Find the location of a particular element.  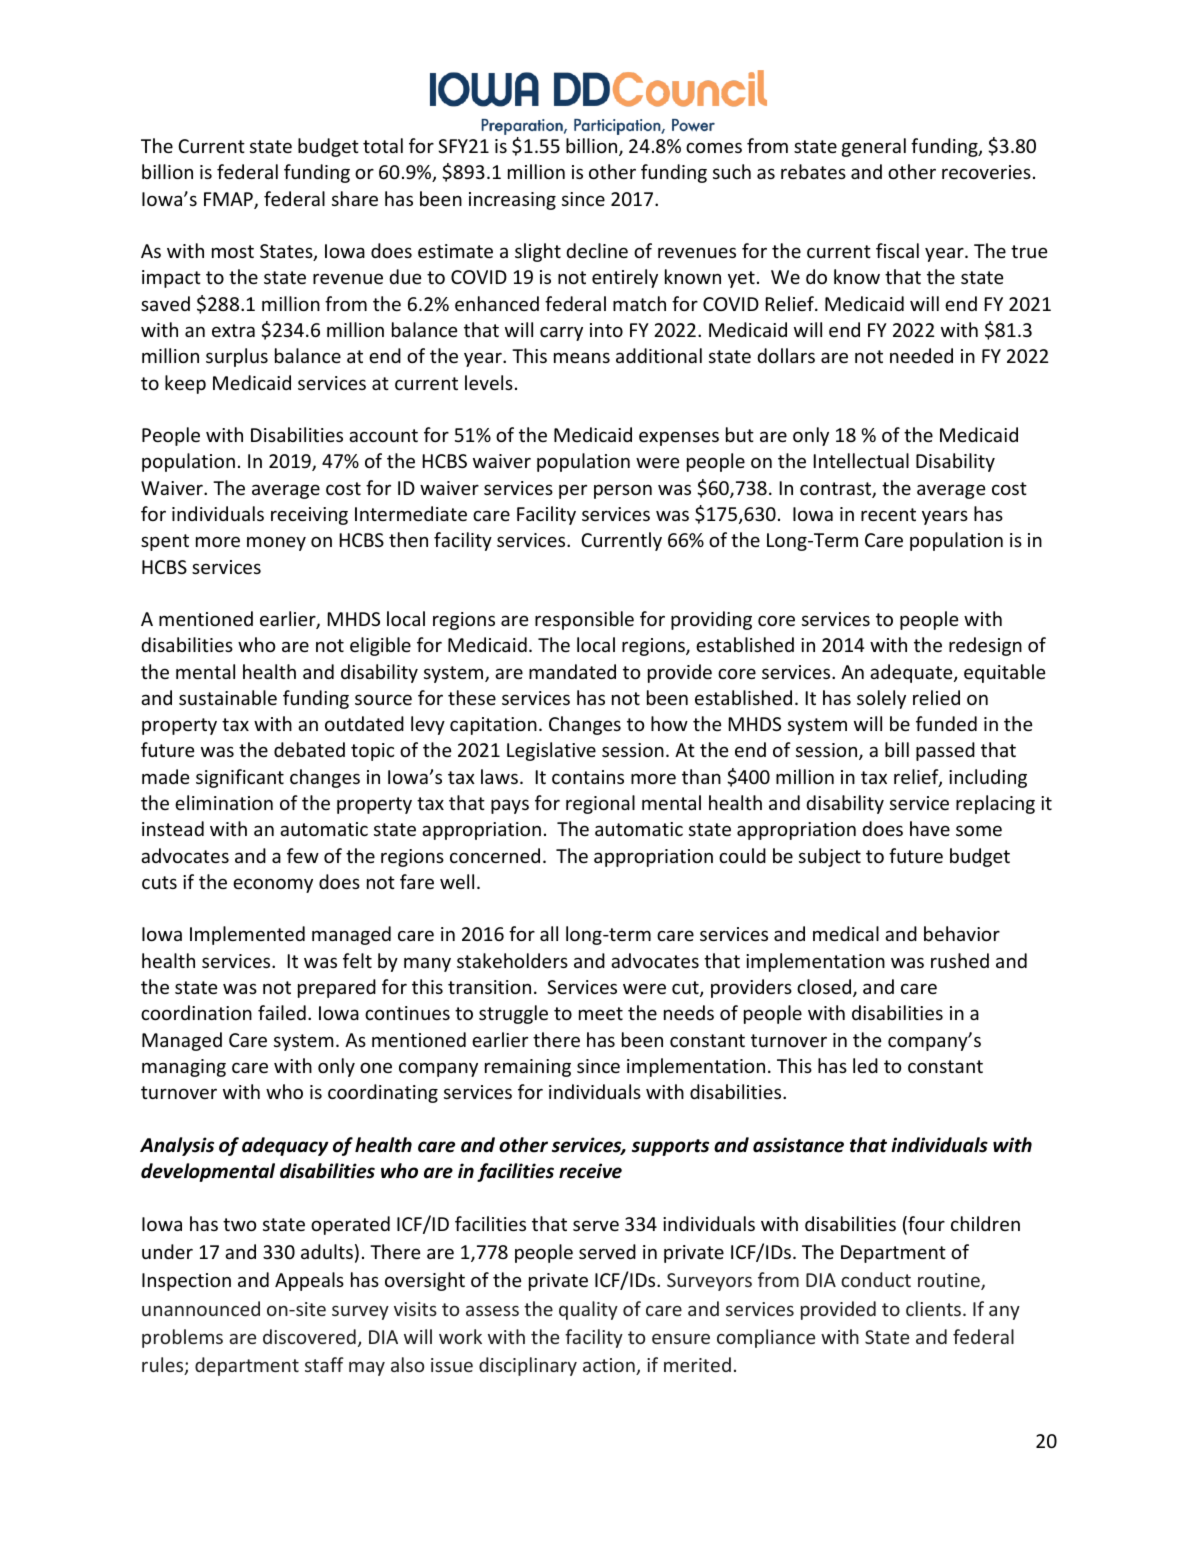

FMAP is located at coordinates (229, 200).
